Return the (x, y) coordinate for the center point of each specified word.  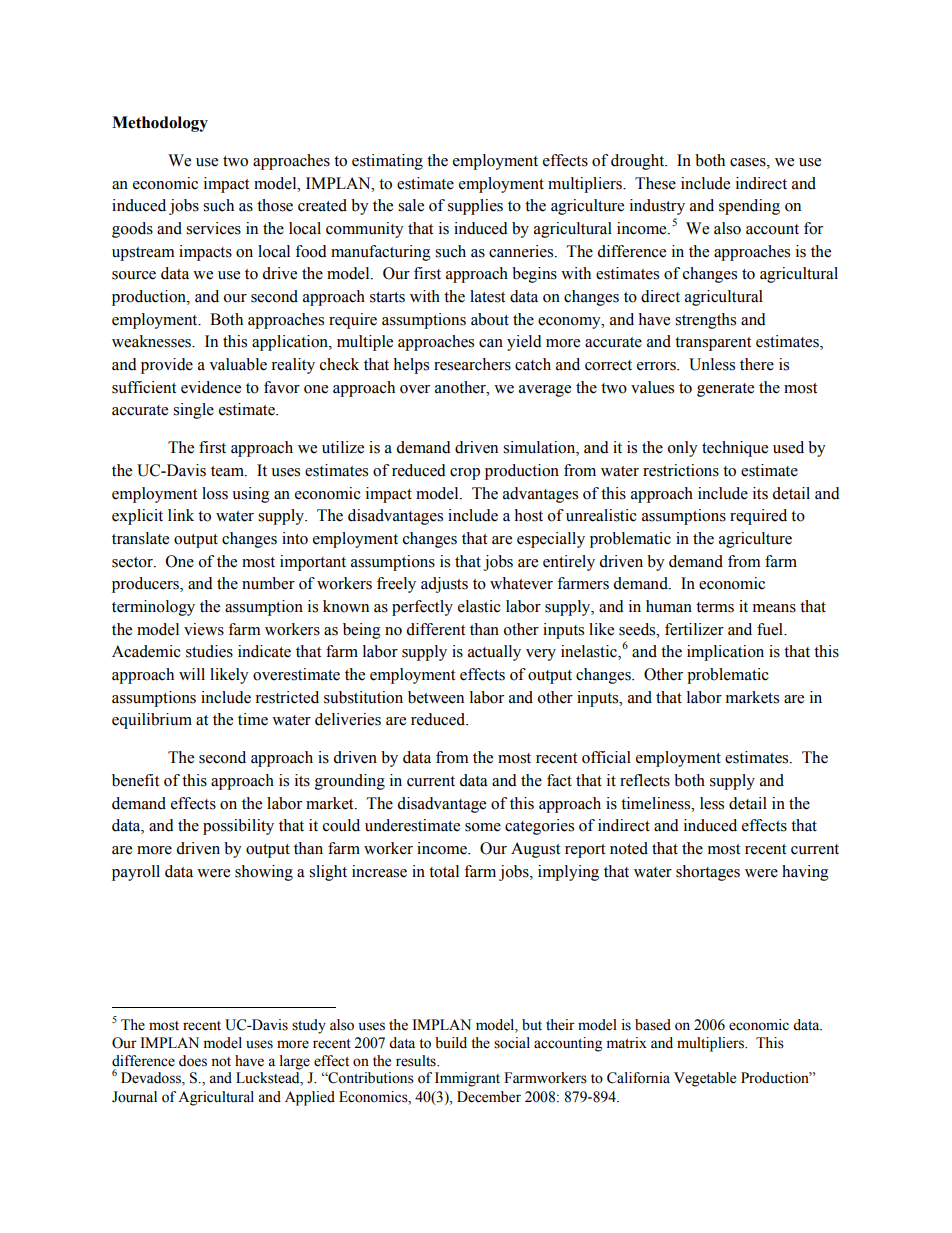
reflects (645, 780)
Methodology (160, 124)
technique (735, 449)
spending (749, 207)
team (228, 471)
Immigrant (467, 1079)
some (483, 827)
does (193, 1061)
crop (465, 474)
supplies (475, 207)
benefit (135, 780)
